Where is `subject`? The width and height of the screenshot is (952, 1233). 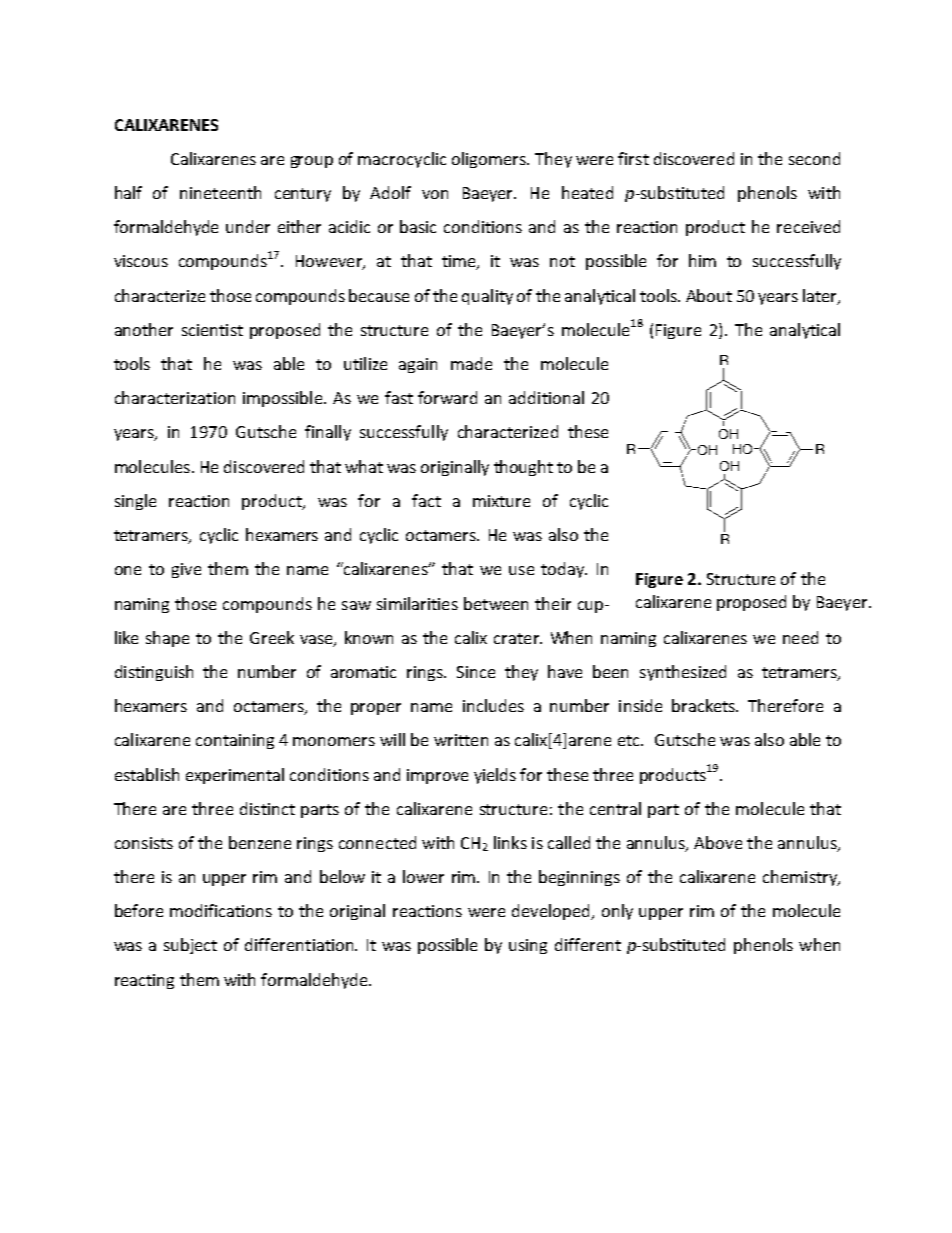
subject is located at coordinates (190, 946).
